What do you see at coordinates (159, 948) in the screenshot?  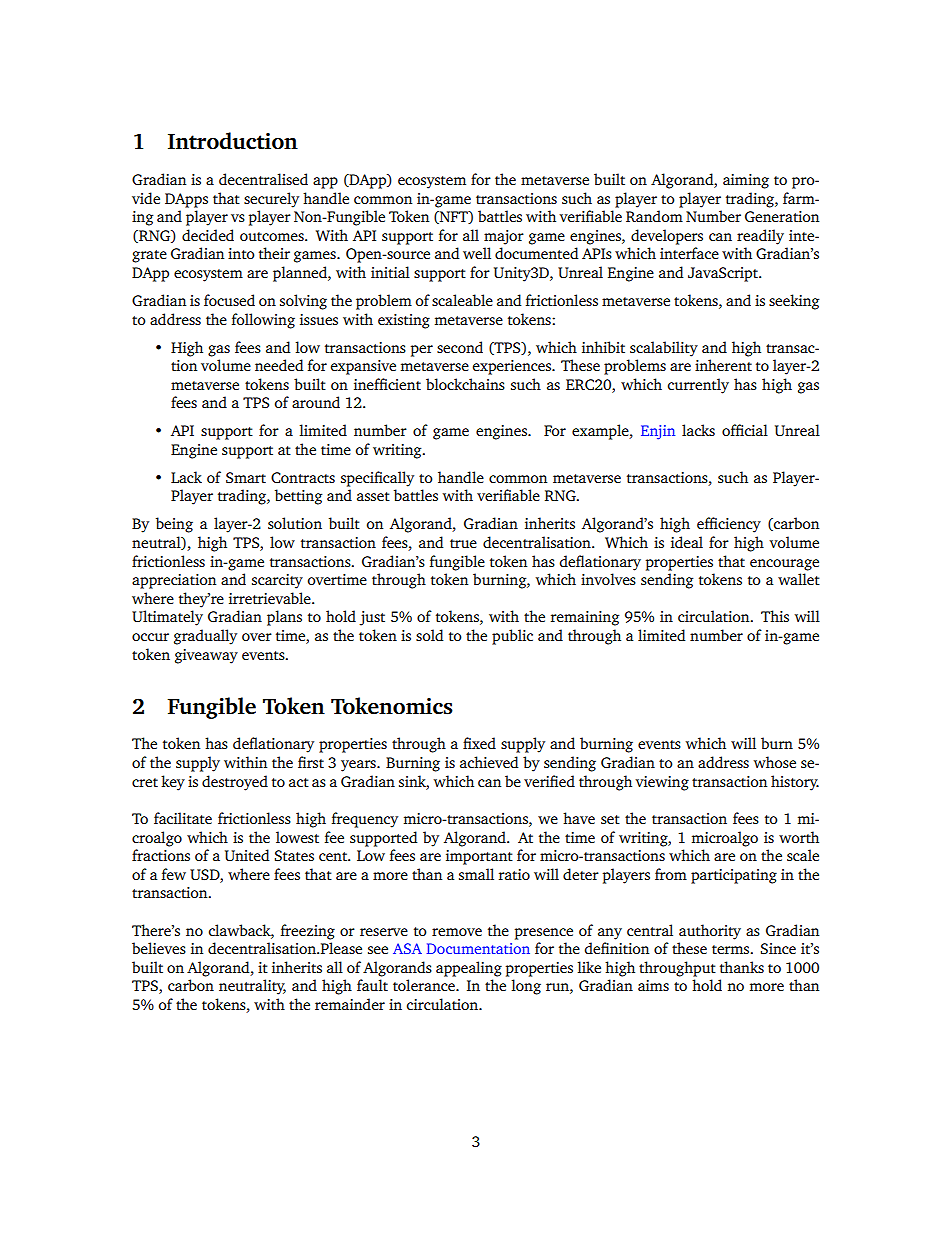 I see `believes` at bounding box center [159, 948].
